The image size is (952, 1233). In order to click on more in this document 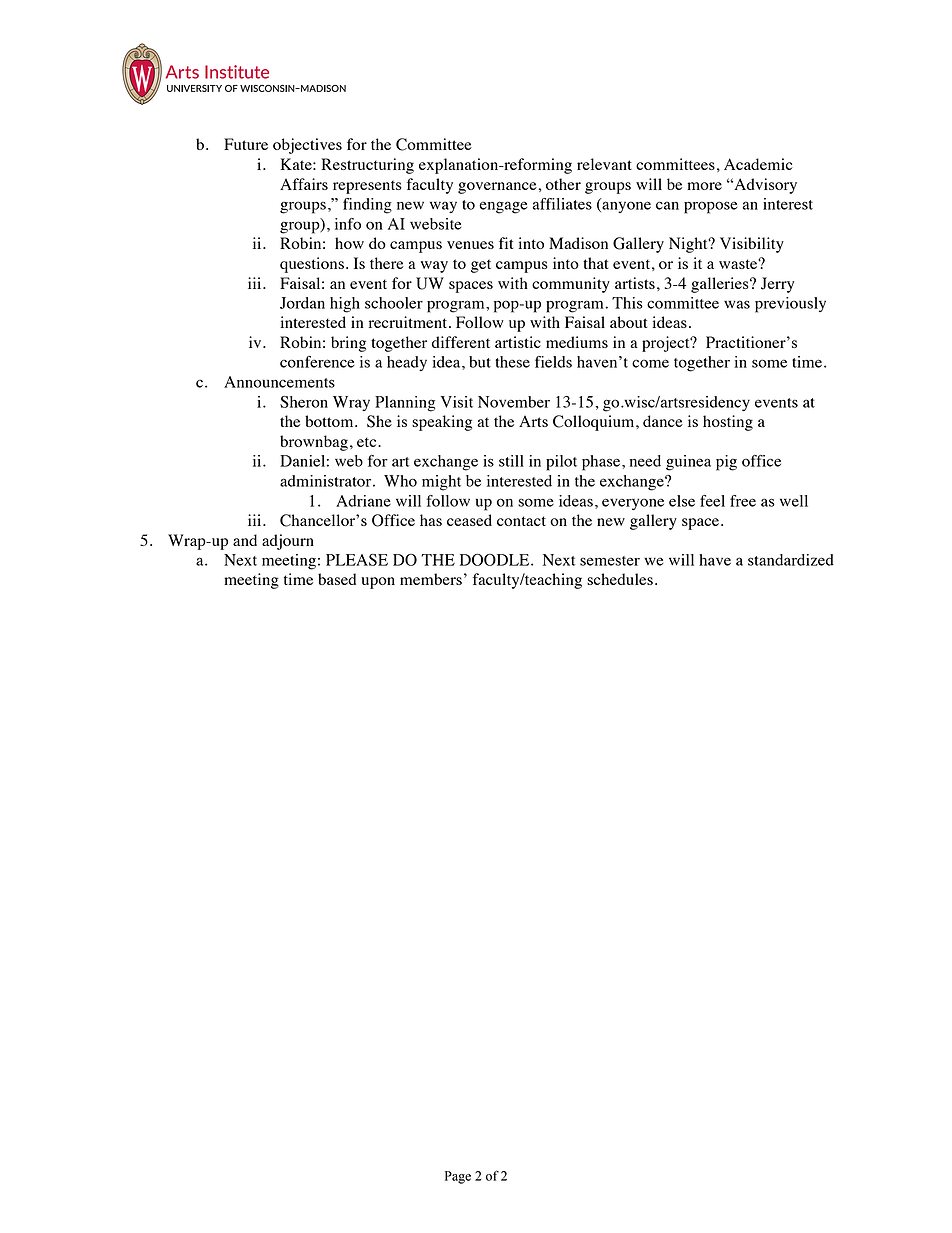, I will do `click(704, 186)`.
